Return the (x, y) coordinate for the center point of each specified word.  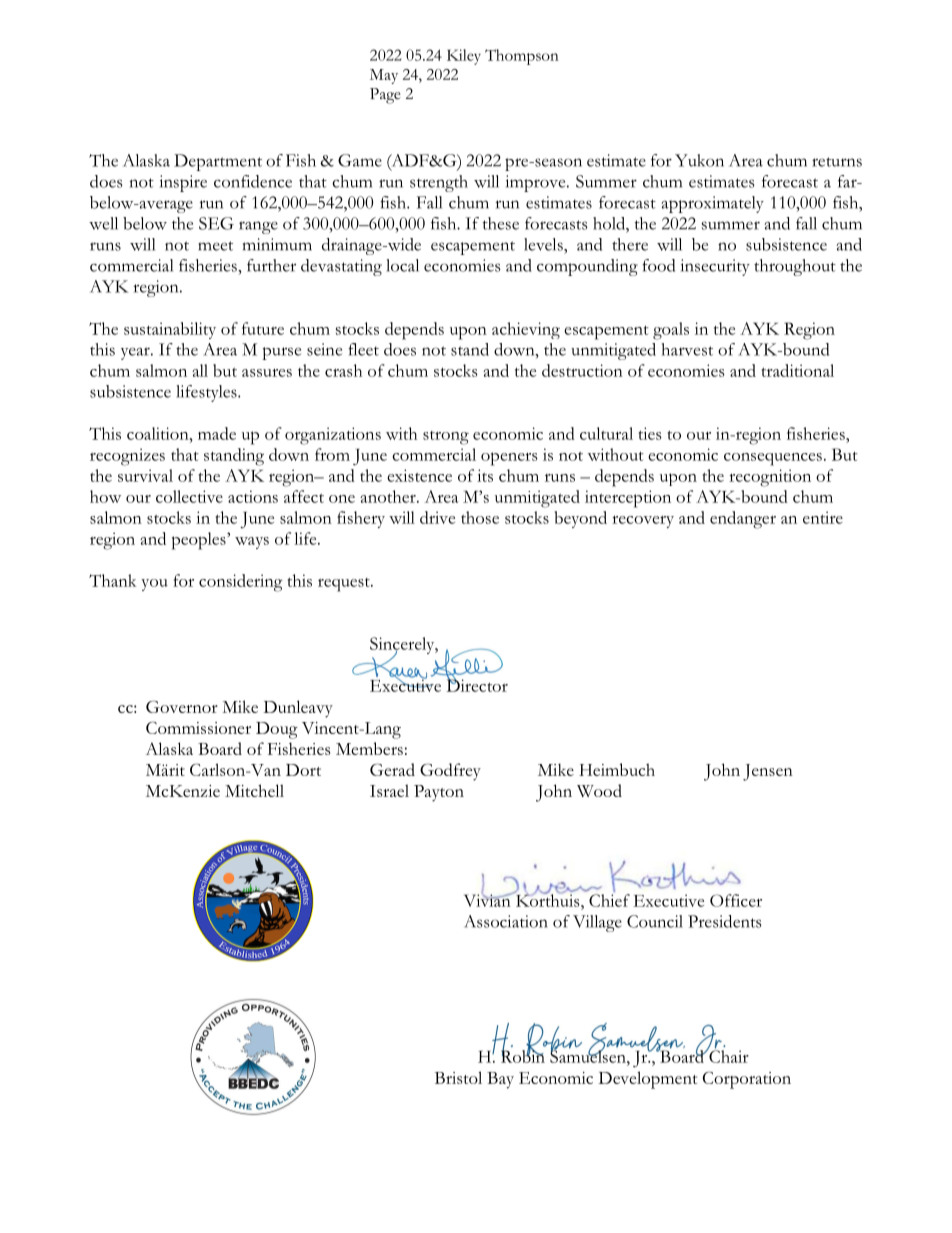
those (480, 517)
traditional (798, 370)
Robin (523, 1055)
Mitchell (254, 790)
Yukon (699, 160)
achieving (526, 330)
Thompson (522, 57)
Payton (439, 793)
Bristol (458, 1077)
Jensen (768, 772)
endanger (743, 520)
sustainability (170, 330)
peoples (200, 541)
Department (218, 162)
